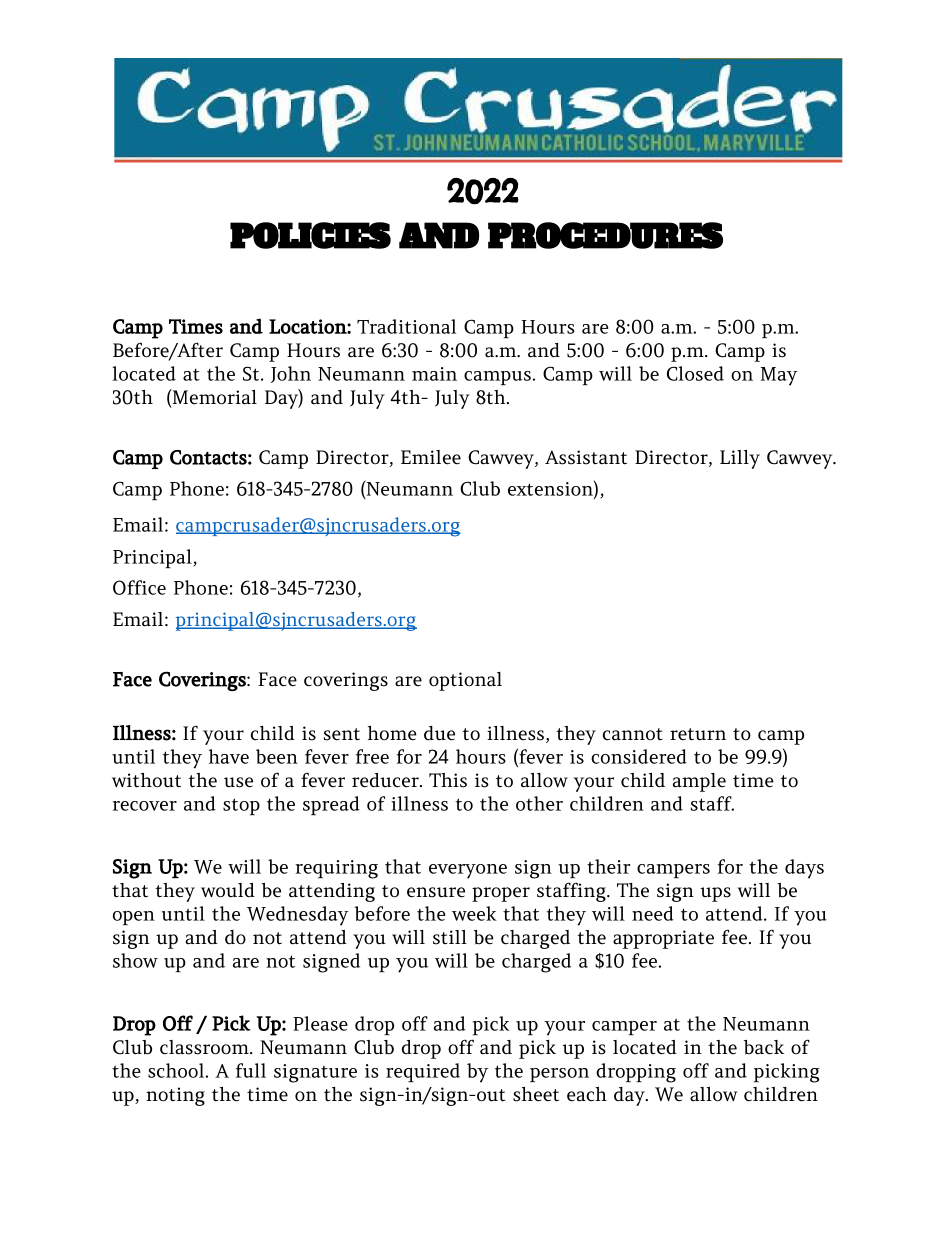  I want to click on back, so click(764, 1047).
